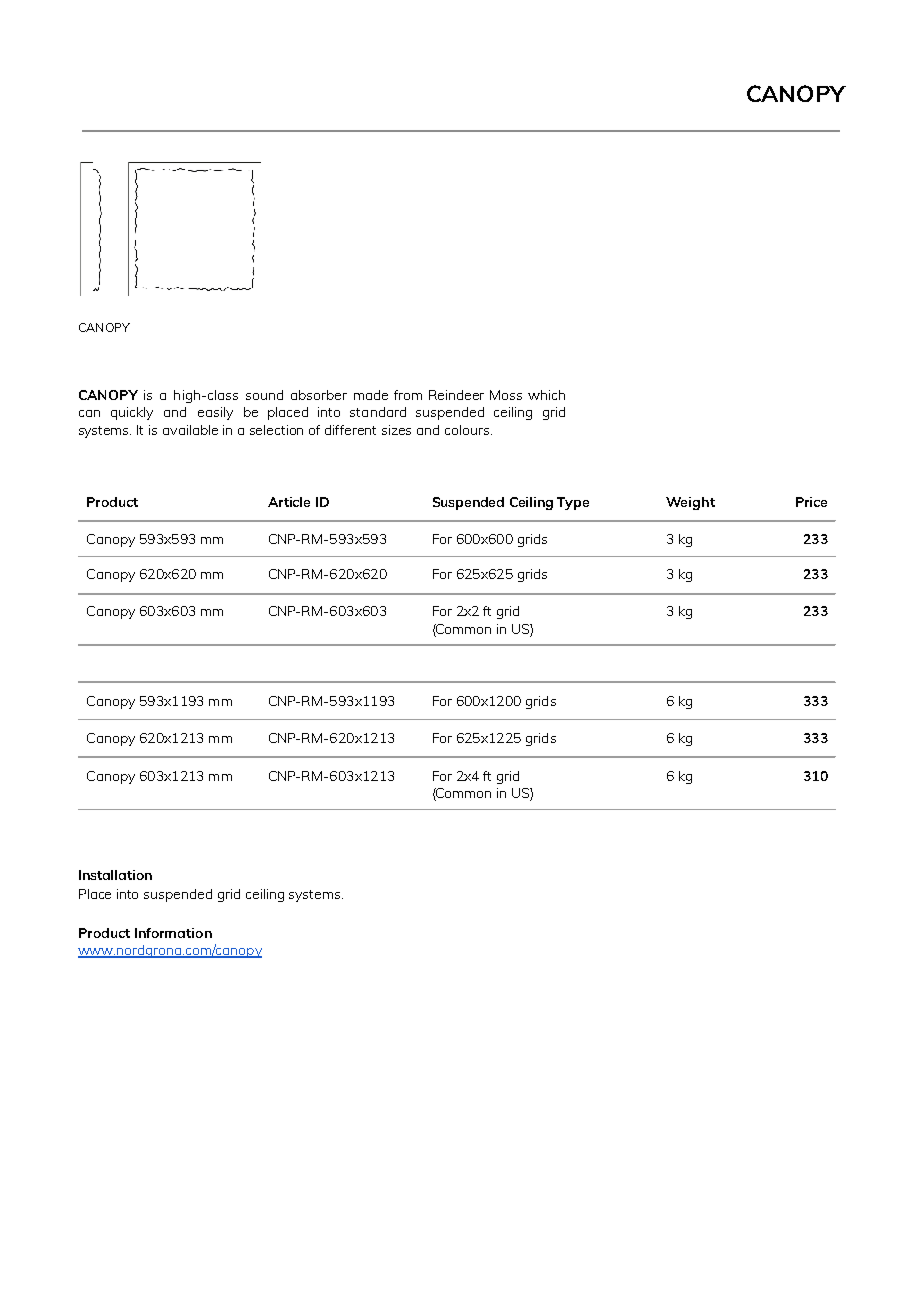 The image size is (924, 1307). Describe the element at coordinates (289, 502) in the image. I see `Article` at that location.
